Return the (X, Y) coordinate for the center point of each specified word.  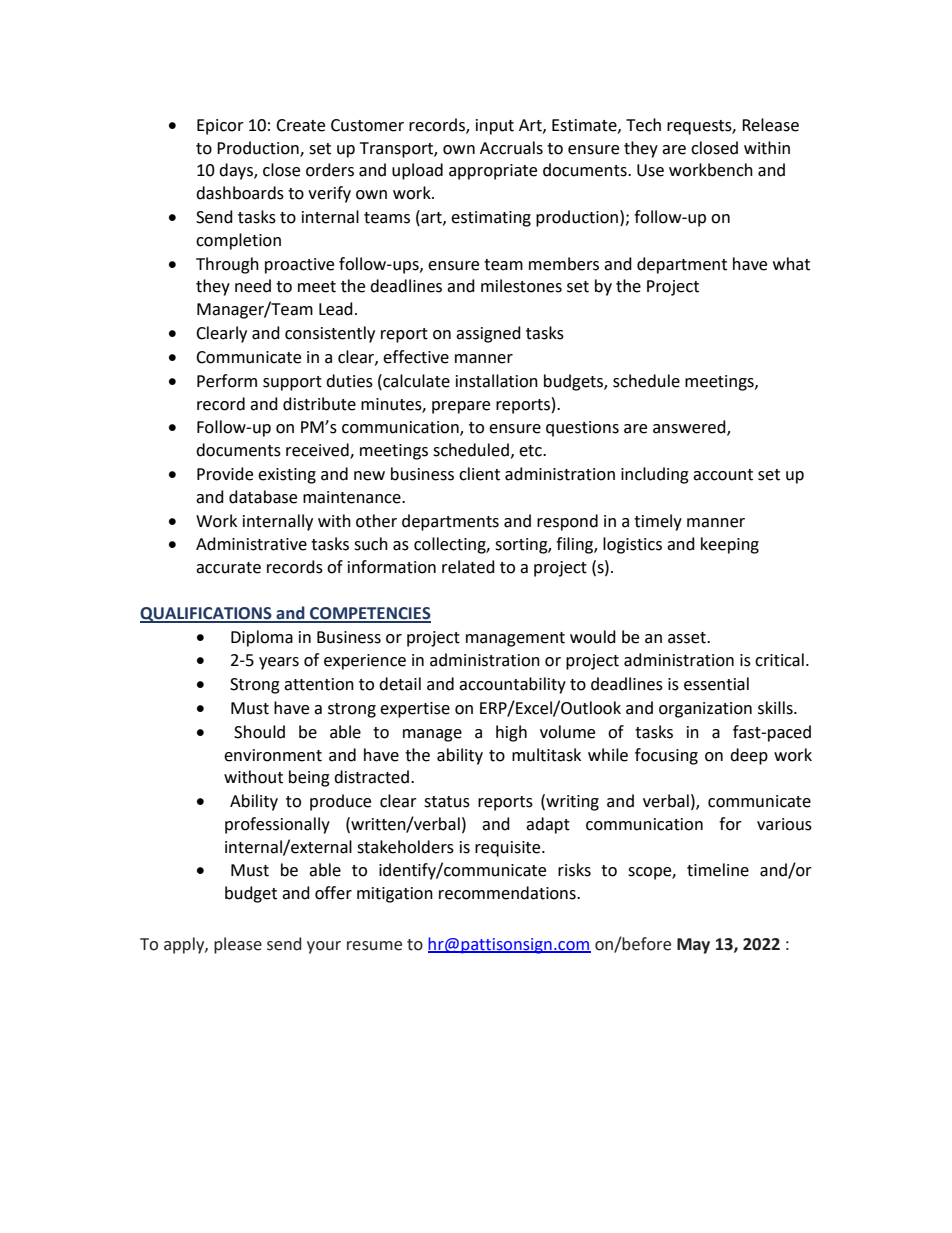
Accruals (511, 148)
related (468, 567)
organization (705, 710)
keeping (730, 545)
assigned (488, 334)
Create (300, 125)
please (238, 945)
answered (690, 428)
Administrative (251, 544)
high (511, 733)
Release (770, 125)
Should (259, 732)
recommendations (508, 893)
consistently (330, 334)
